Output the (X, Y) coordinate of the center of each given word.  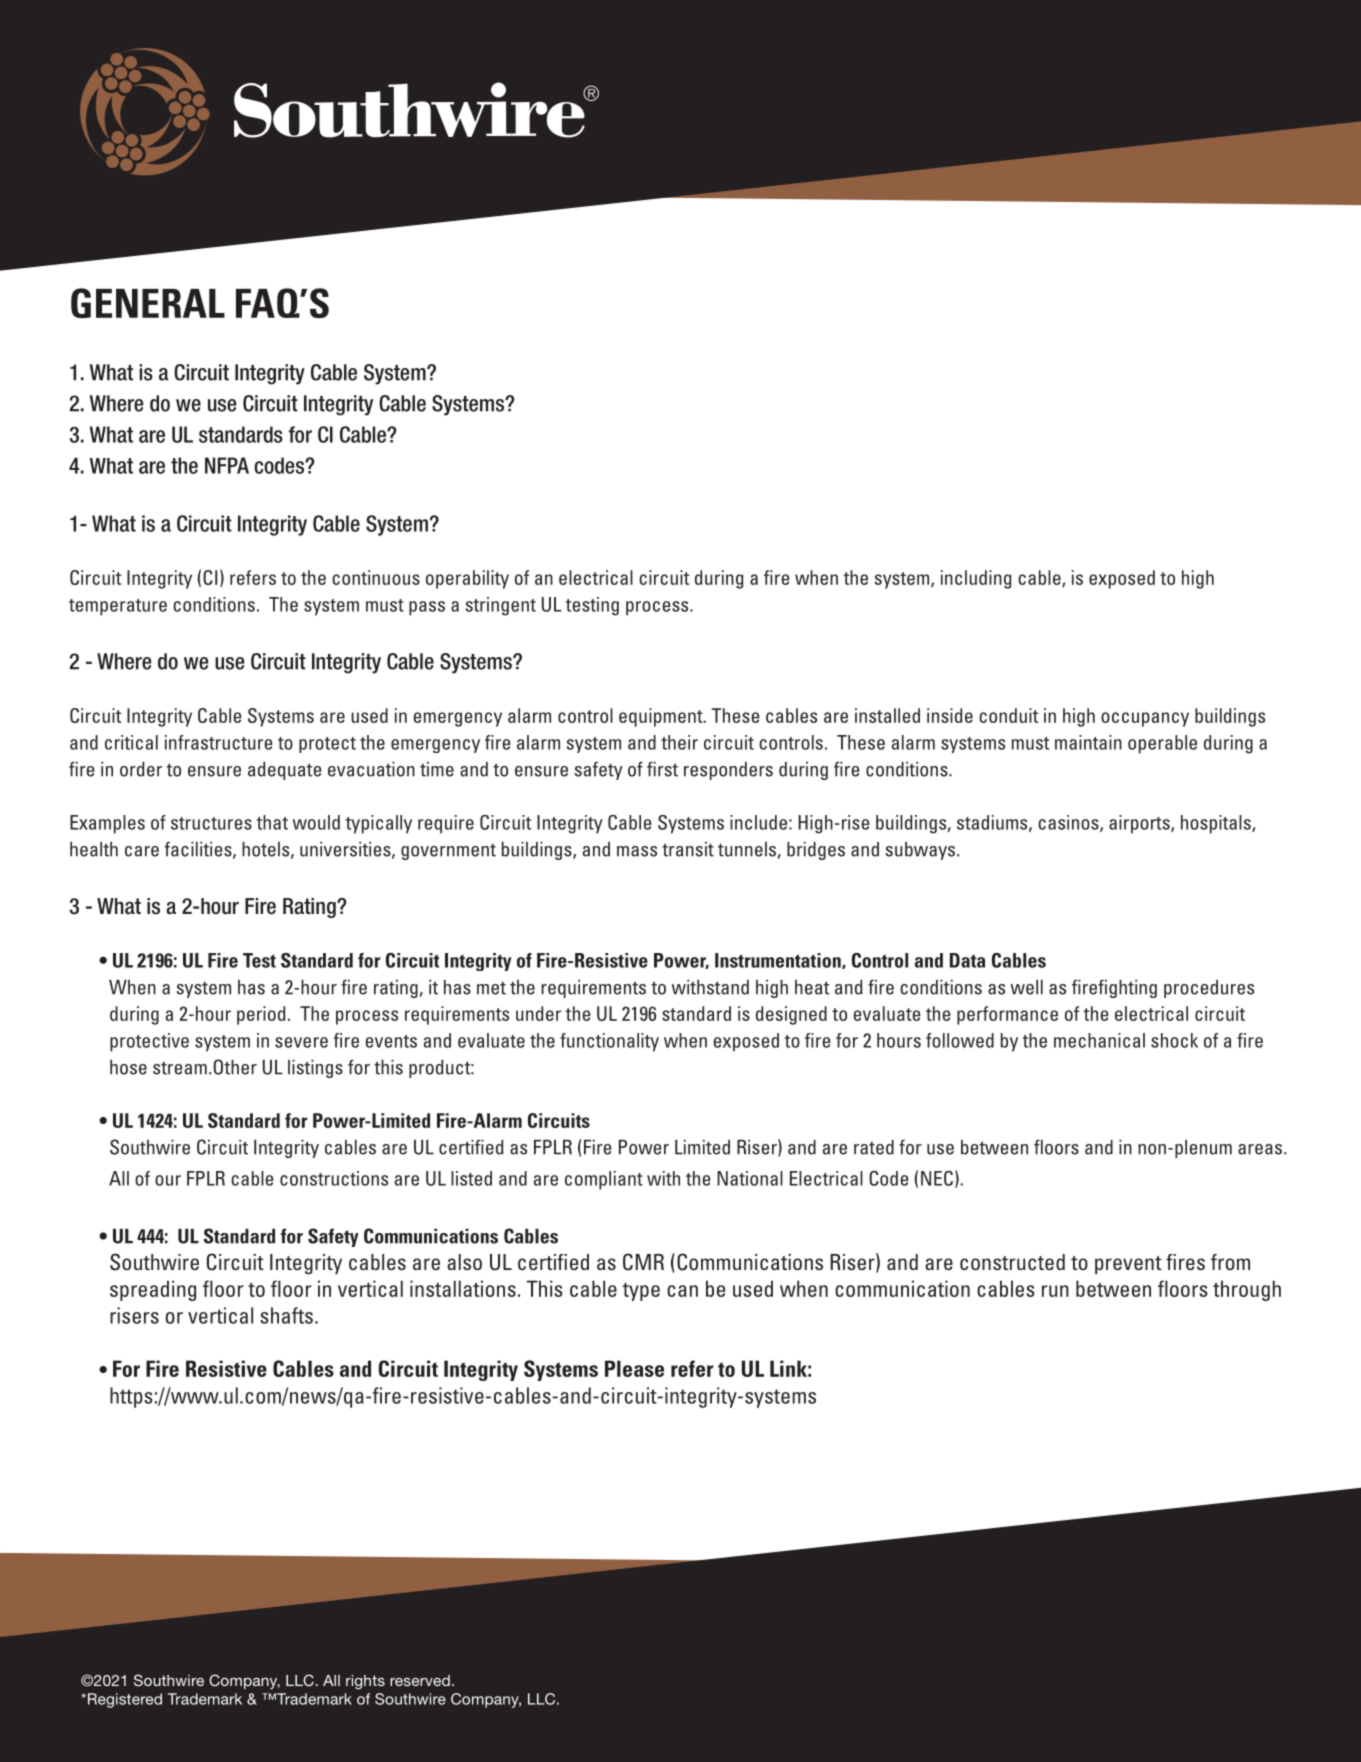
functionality (609, 1042)
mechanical (1099, 1040)
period (261, 1015)
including (976, 579)
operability (467, 579)
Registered (123, 1700)
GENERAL (148, 303)
